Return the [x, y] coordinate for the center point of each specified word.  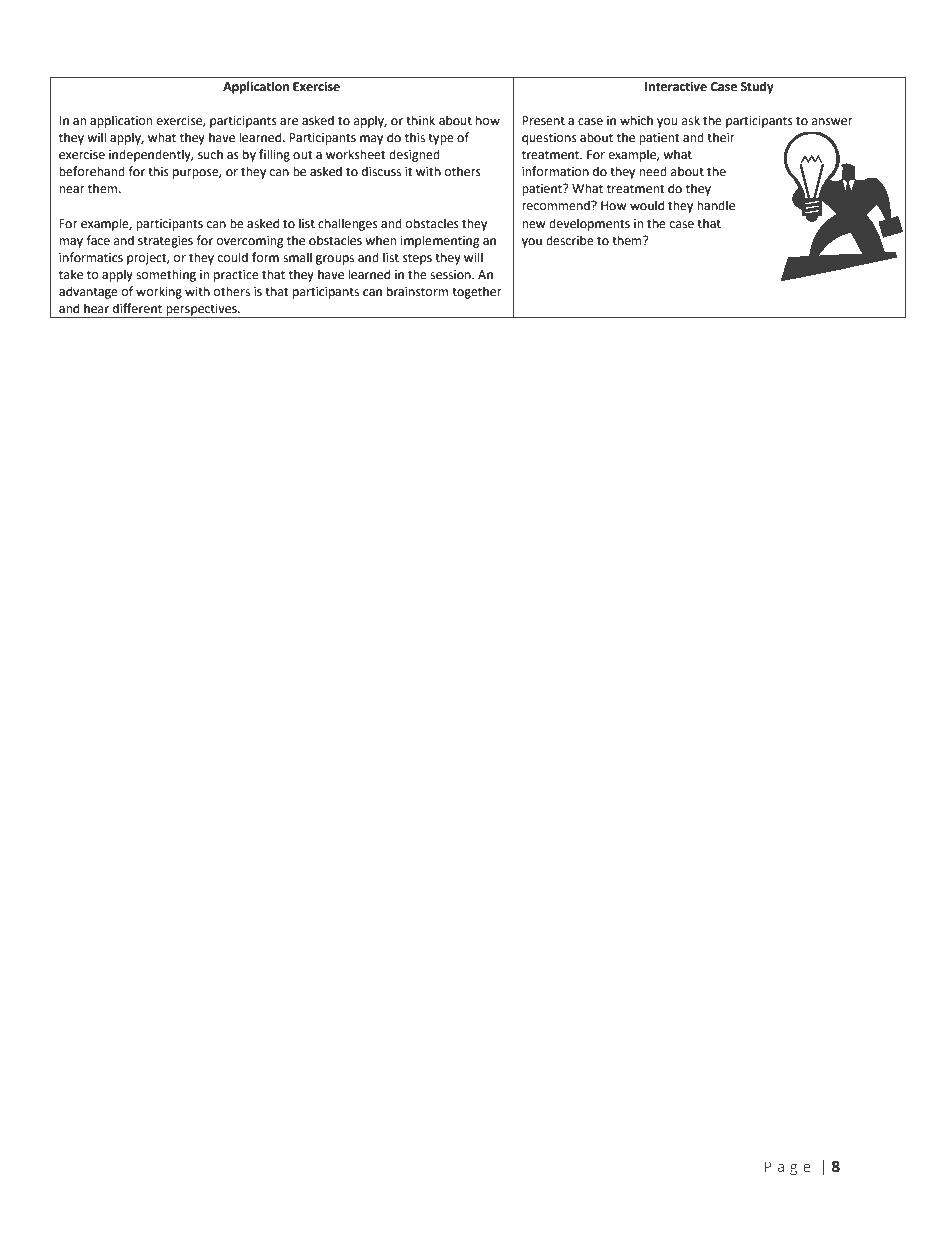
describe [570, 240]
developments [589, 224]
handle [716, 205]
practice [236, 276]
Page [788, 1168]
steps [417, 259]
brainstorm [417, 291]
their [721, 137]
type [441, 139]
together [477, 292]
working [159, 292]
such [210, 154]
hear [96, 308]
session [451, 275]
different [137, 308]
